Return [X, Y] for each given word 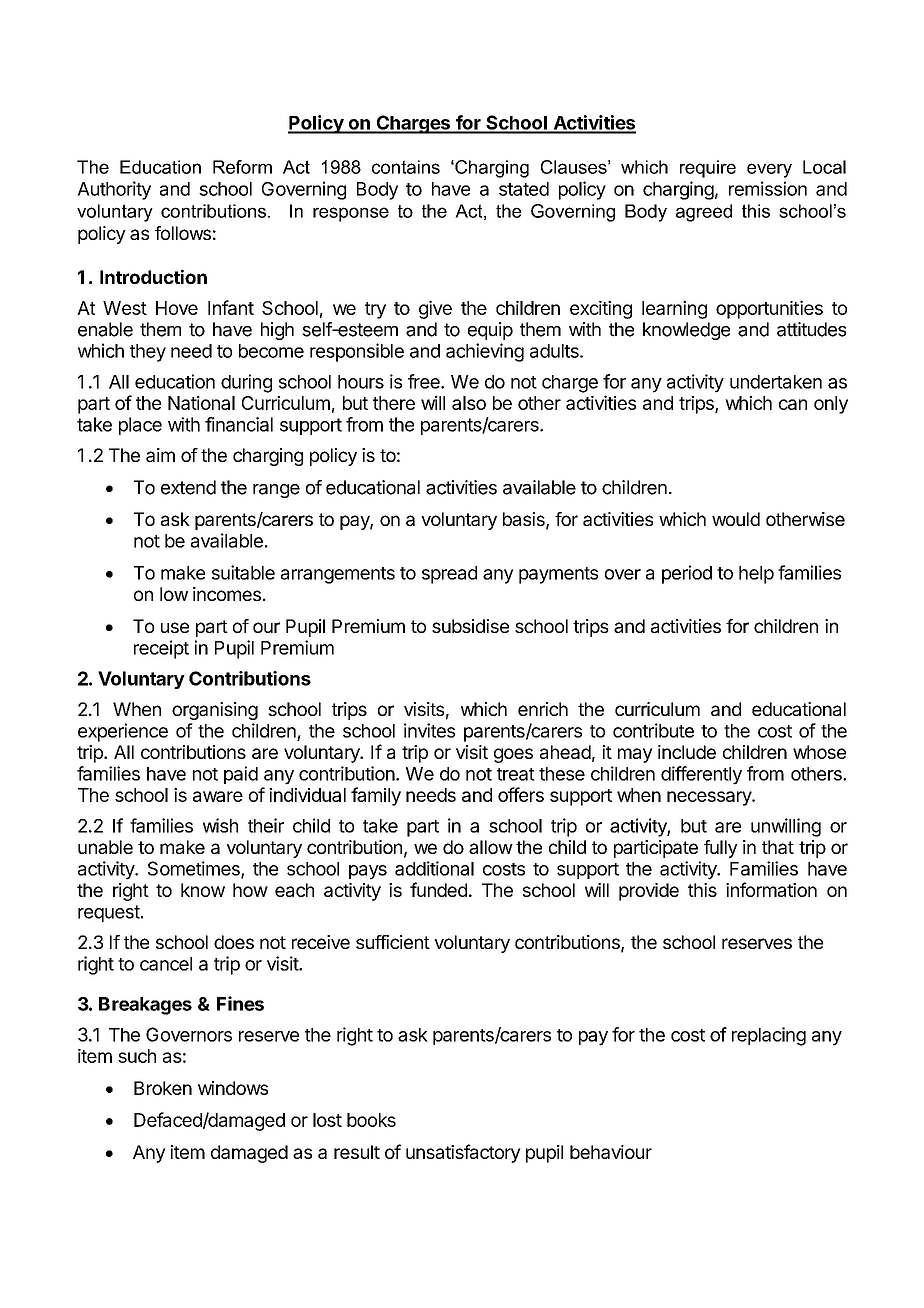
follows [183, 233]
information [771, 889]
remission [768, 188]
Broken [163, 1088]
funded [438, 889]
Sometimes [195, 869]
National [201, 402]
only [831, 405]
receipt [161, 649]
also [469, 403]
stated [524, 189]
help [756, 575]
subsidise [470, 626]
